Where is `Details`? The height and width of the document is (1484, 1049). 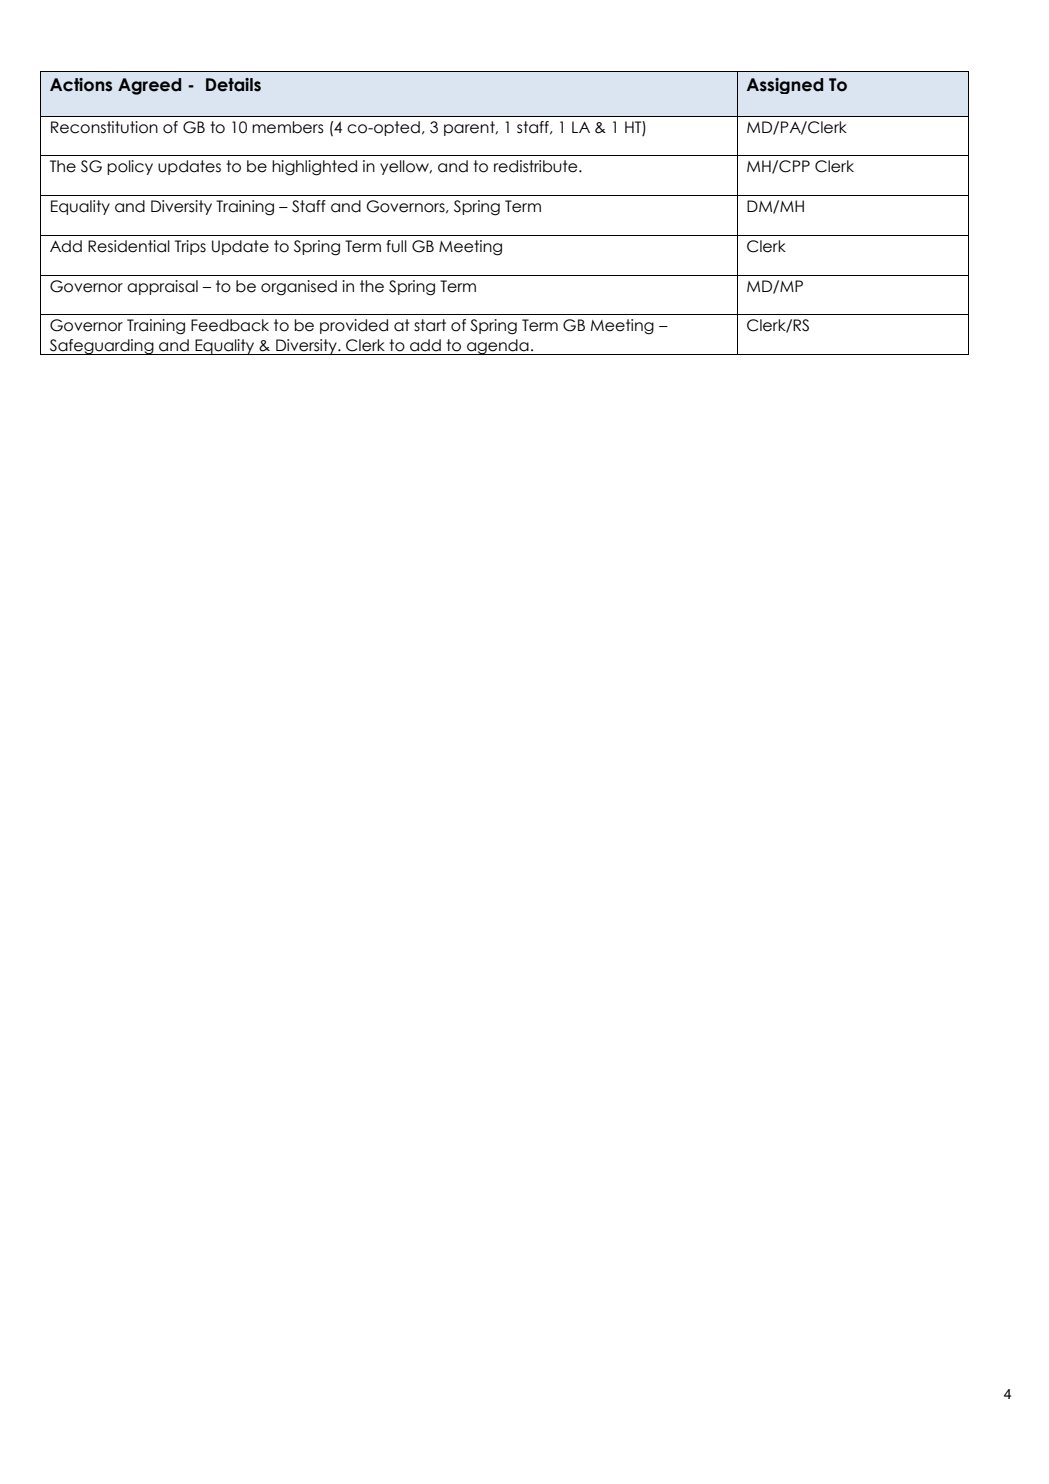 Details is located at coordinates (233, 85).
